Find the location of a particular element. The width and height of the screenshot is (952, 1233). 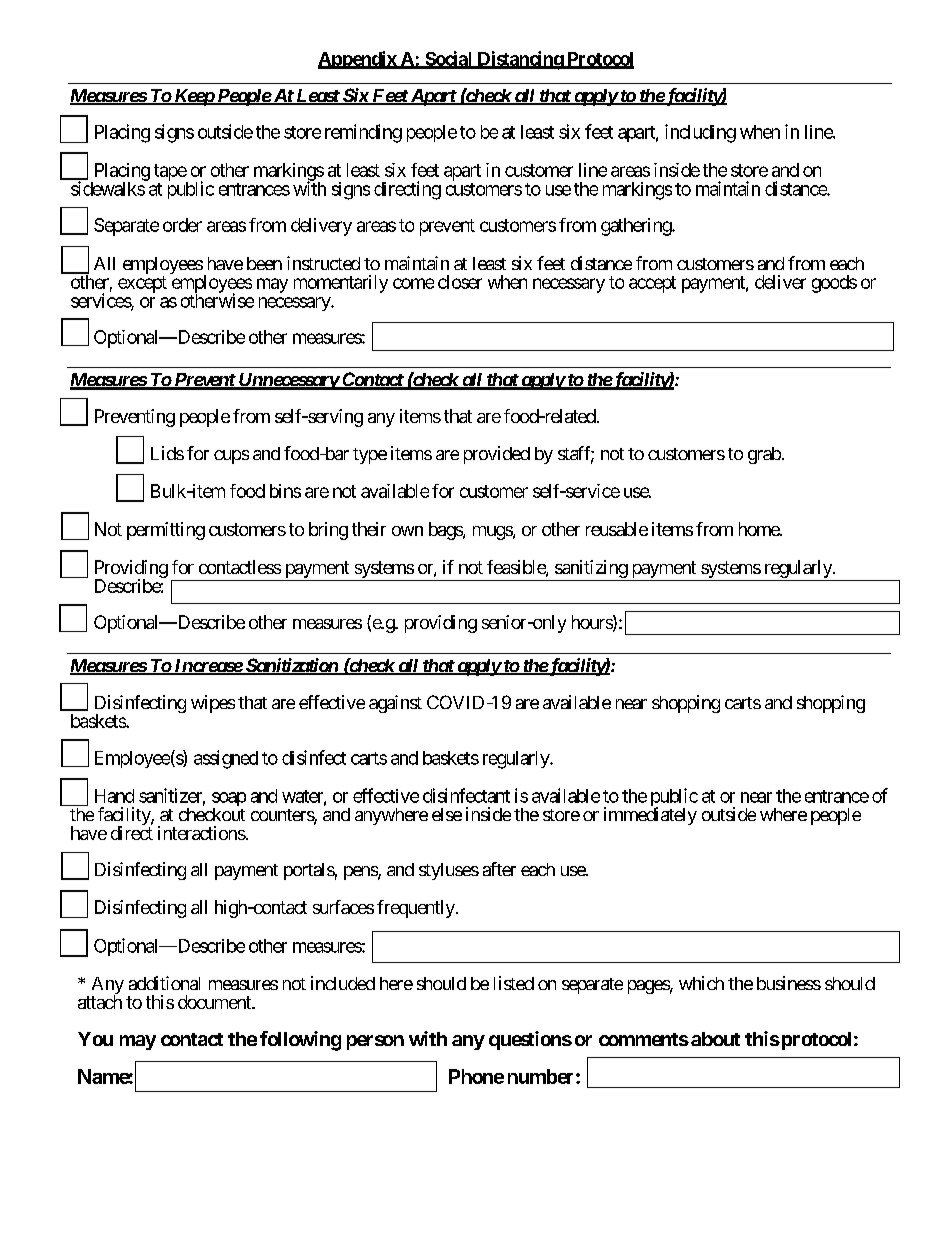

provided is located at coordinates (497, 455).
